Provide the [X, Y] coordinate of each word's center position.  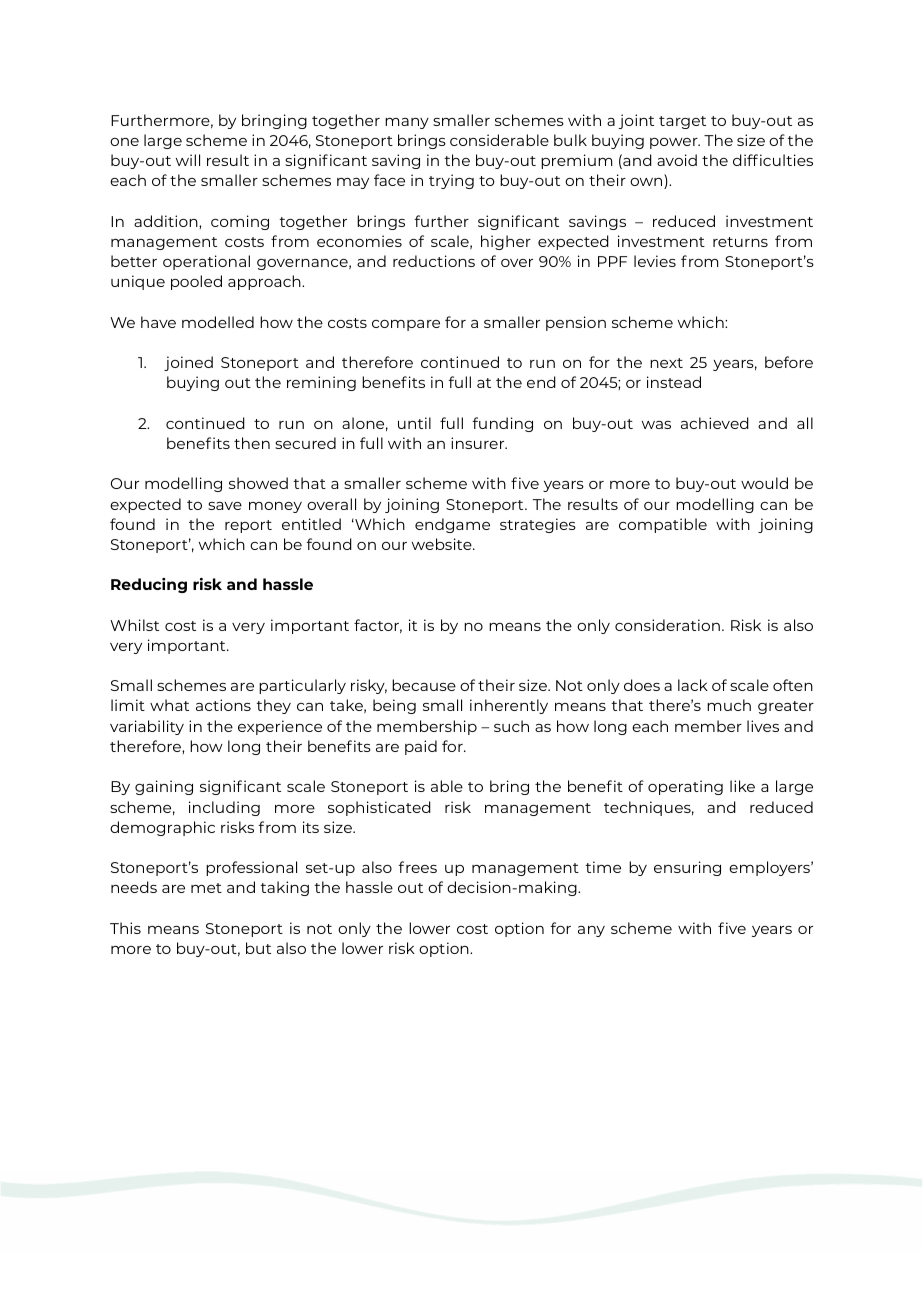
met [206, 888]
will [188, 160]
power [675, 143]
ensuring [687, 868]
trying [451, 181]
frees [417, 867]
